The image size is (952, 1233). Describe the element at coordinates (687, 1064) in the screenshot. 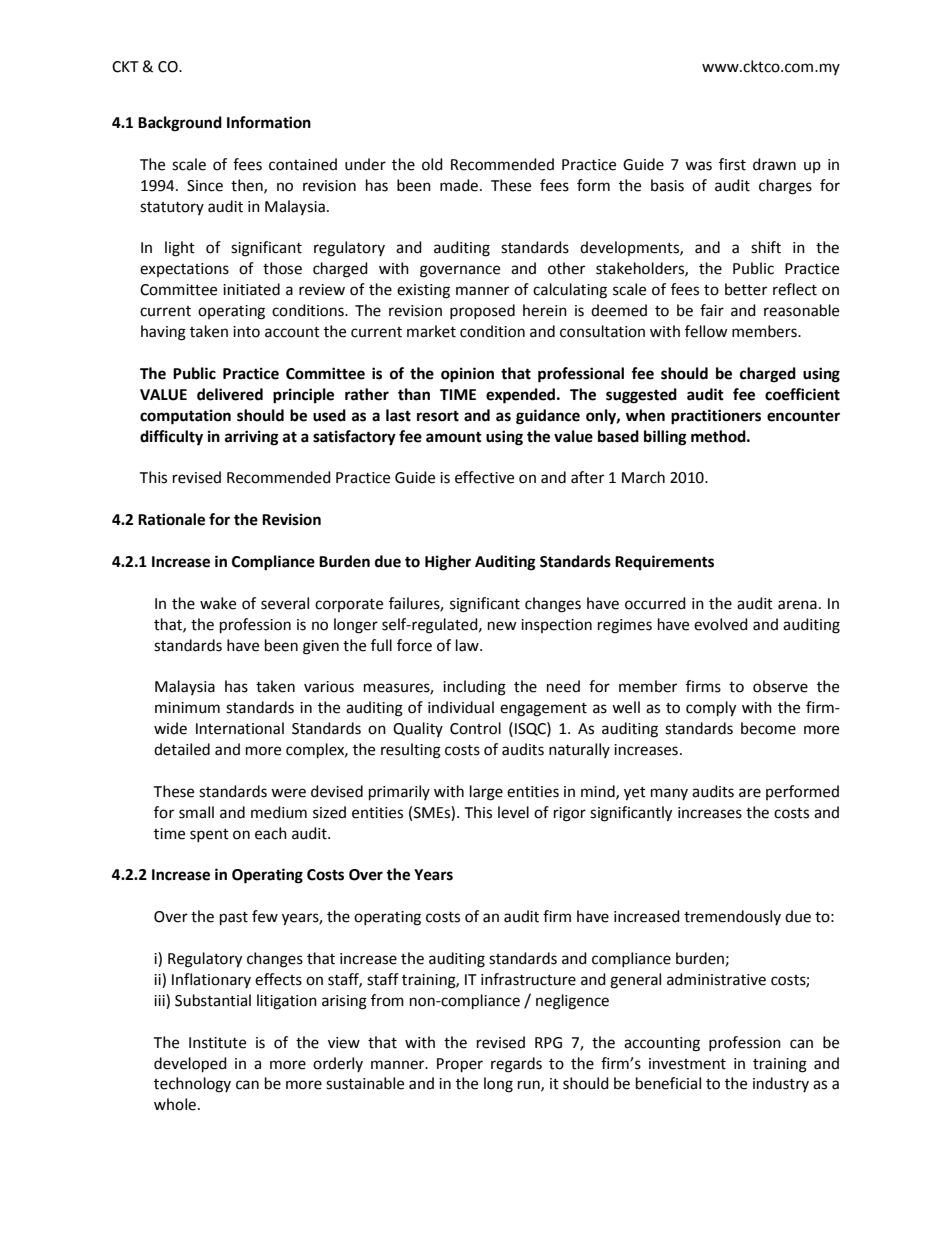

I see `investment` at that location.
